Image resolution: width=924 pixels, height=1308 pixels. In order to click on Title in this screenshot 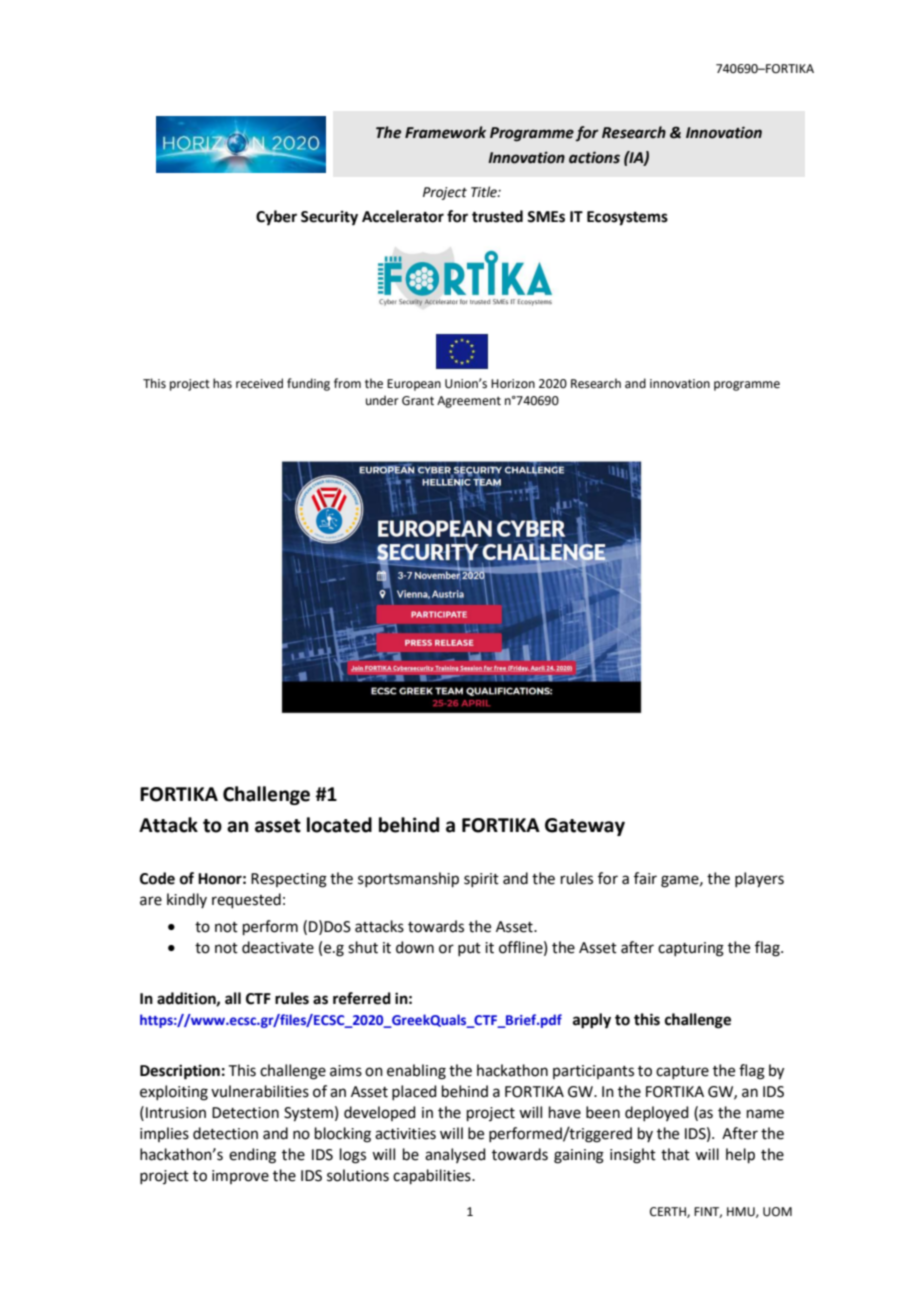, I will do `click(485, 192)`.
